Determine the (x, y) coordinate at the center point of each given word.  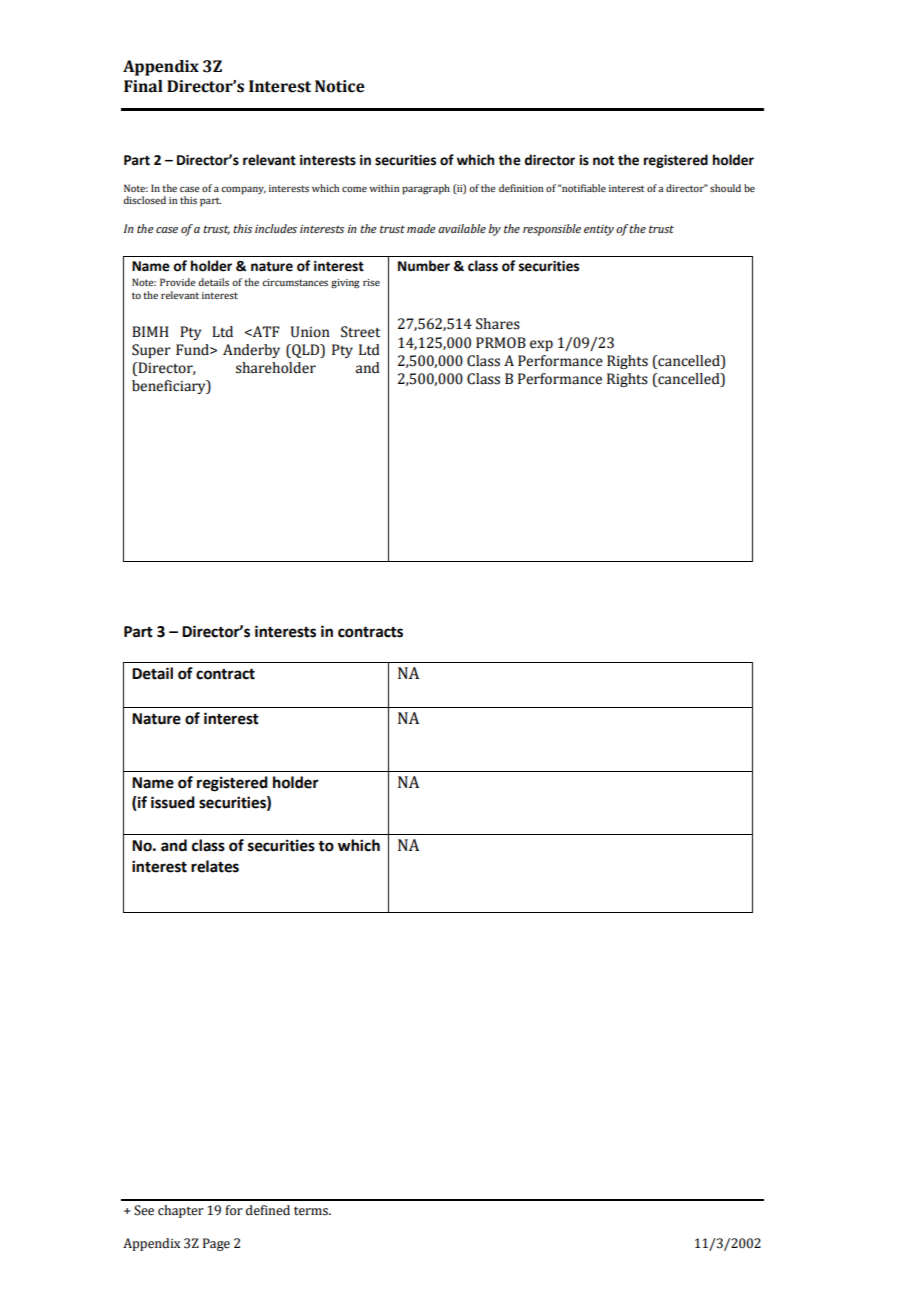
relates (215, 866)
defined (268, 1210)
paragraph (426, 189)
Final (143, 86)
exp (541, 345)
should (725, 188)
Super (151, 351)
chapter (181, 1211)
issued (173, 802)
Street (360, 332)
